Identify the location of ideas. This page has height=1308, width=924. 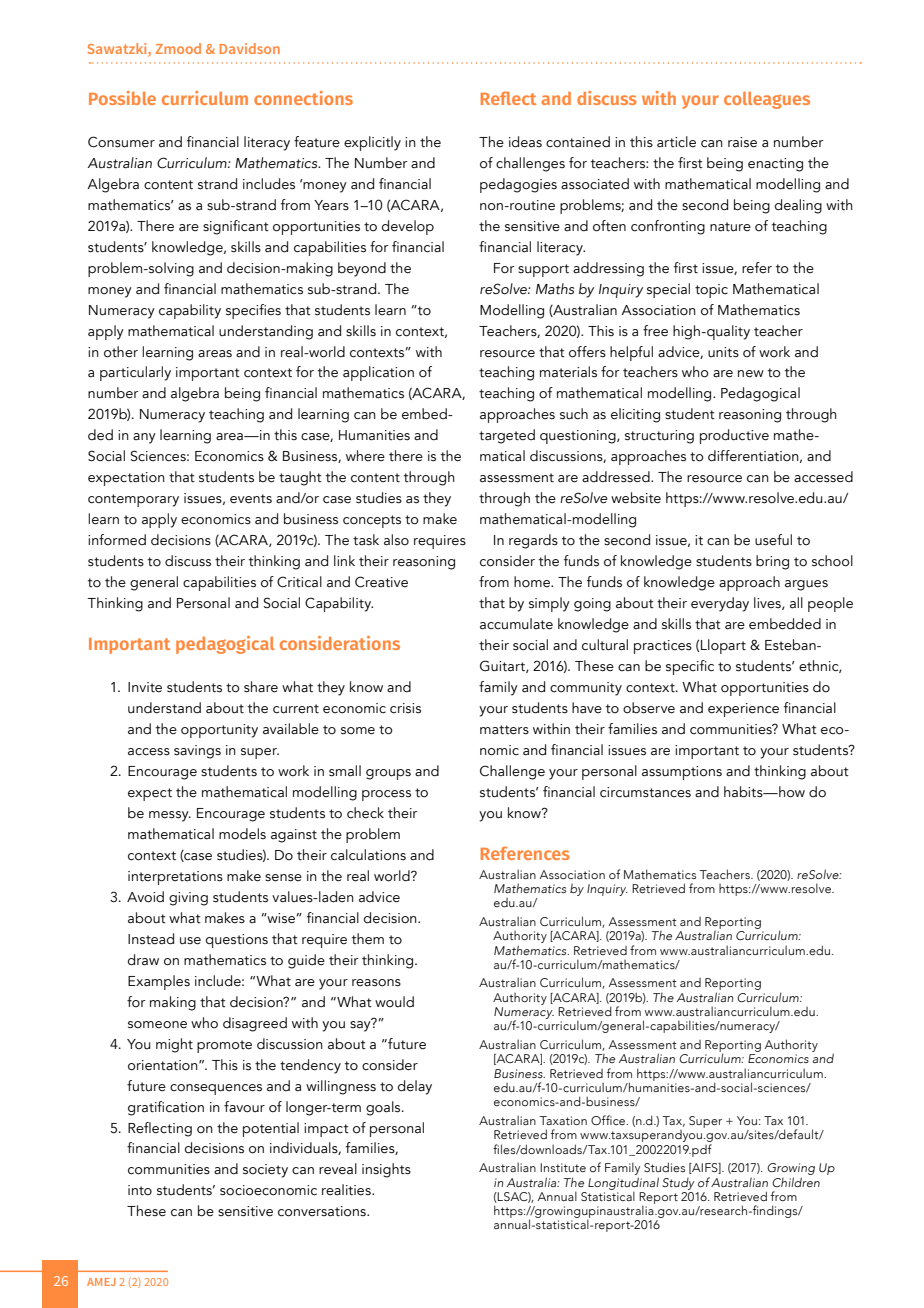
(525, 142).
